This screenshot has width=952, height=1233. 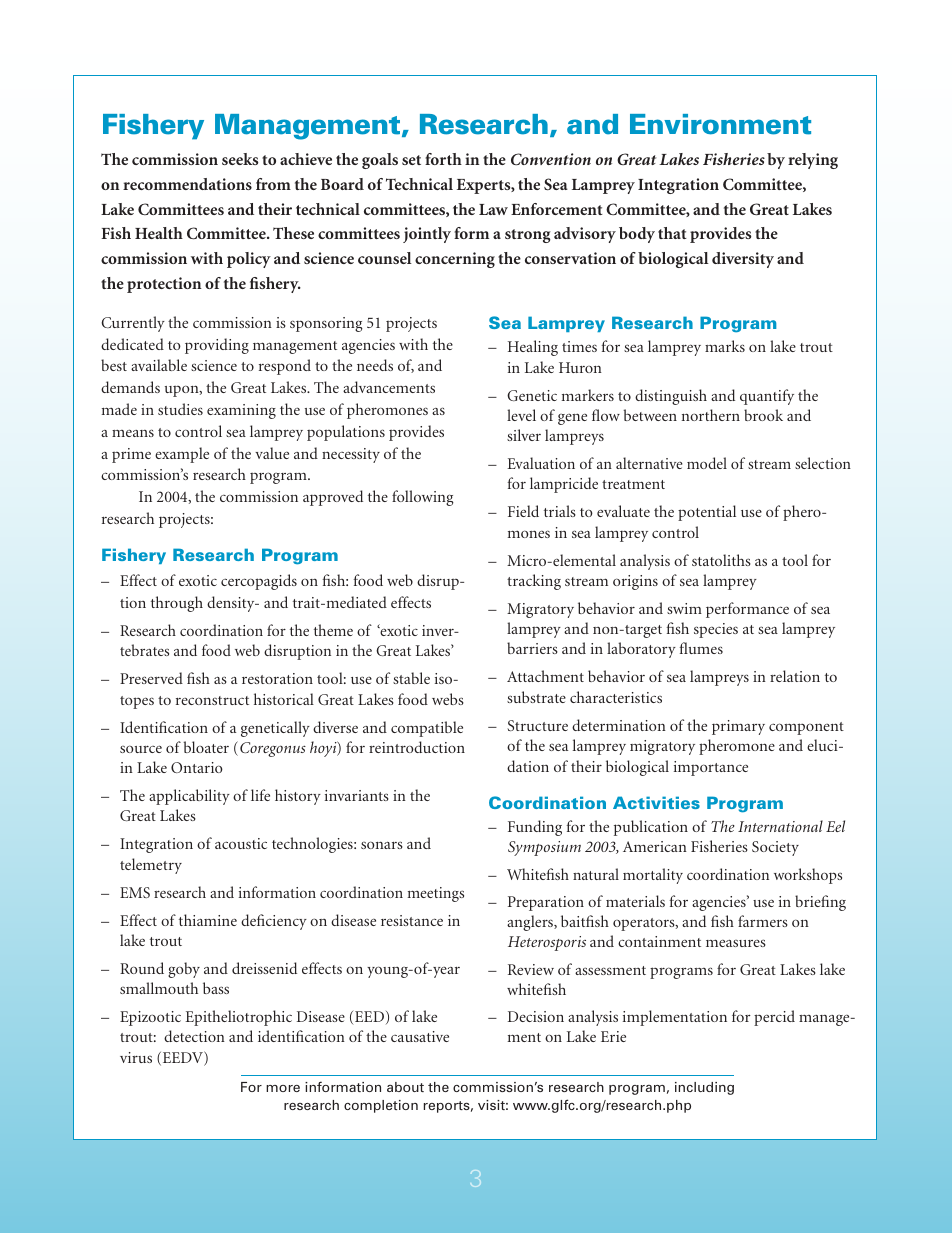 I want to click on Preserved, so click(x=151, y=678).
